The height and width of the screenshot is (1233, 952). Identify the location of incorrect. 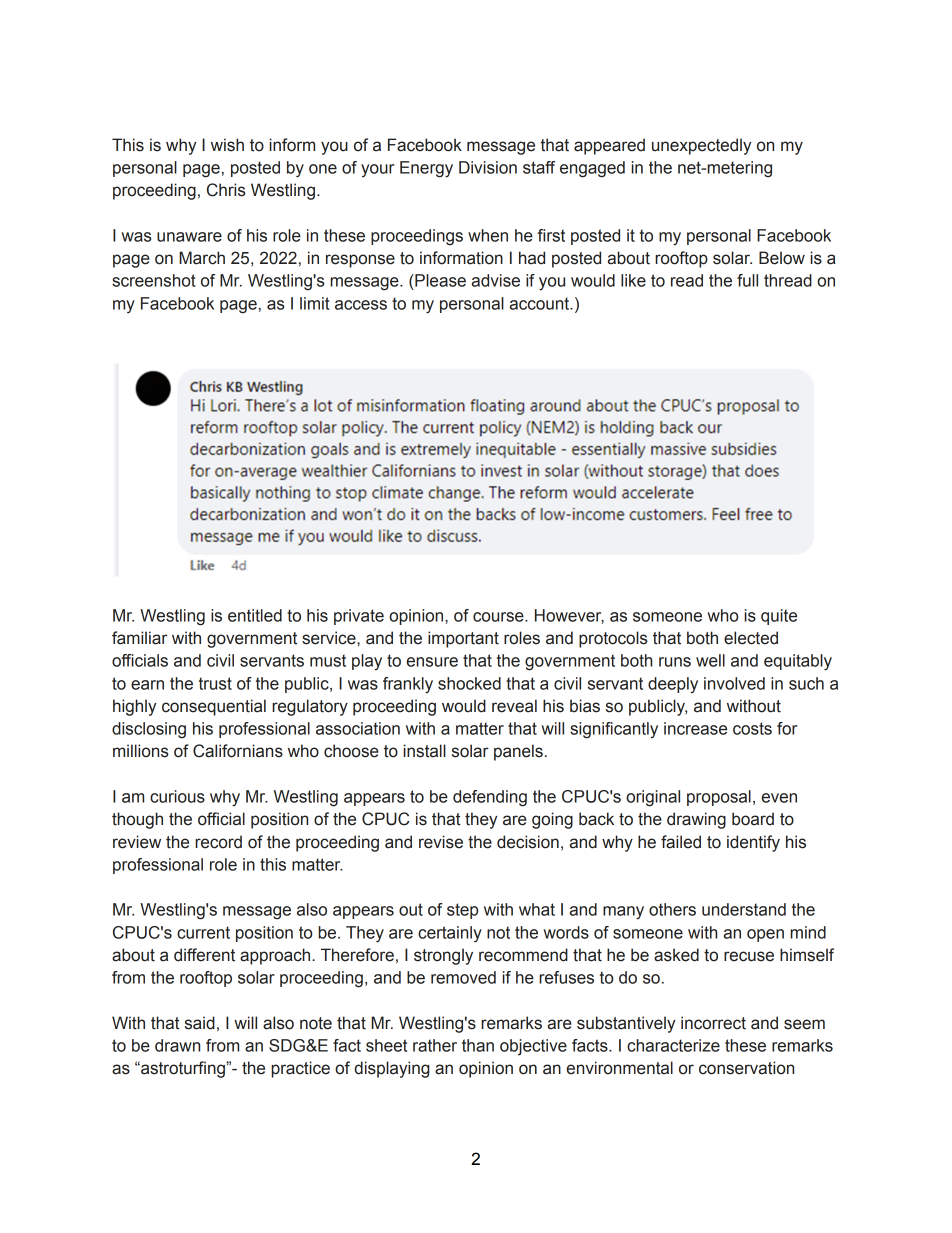
(713, 1023).
